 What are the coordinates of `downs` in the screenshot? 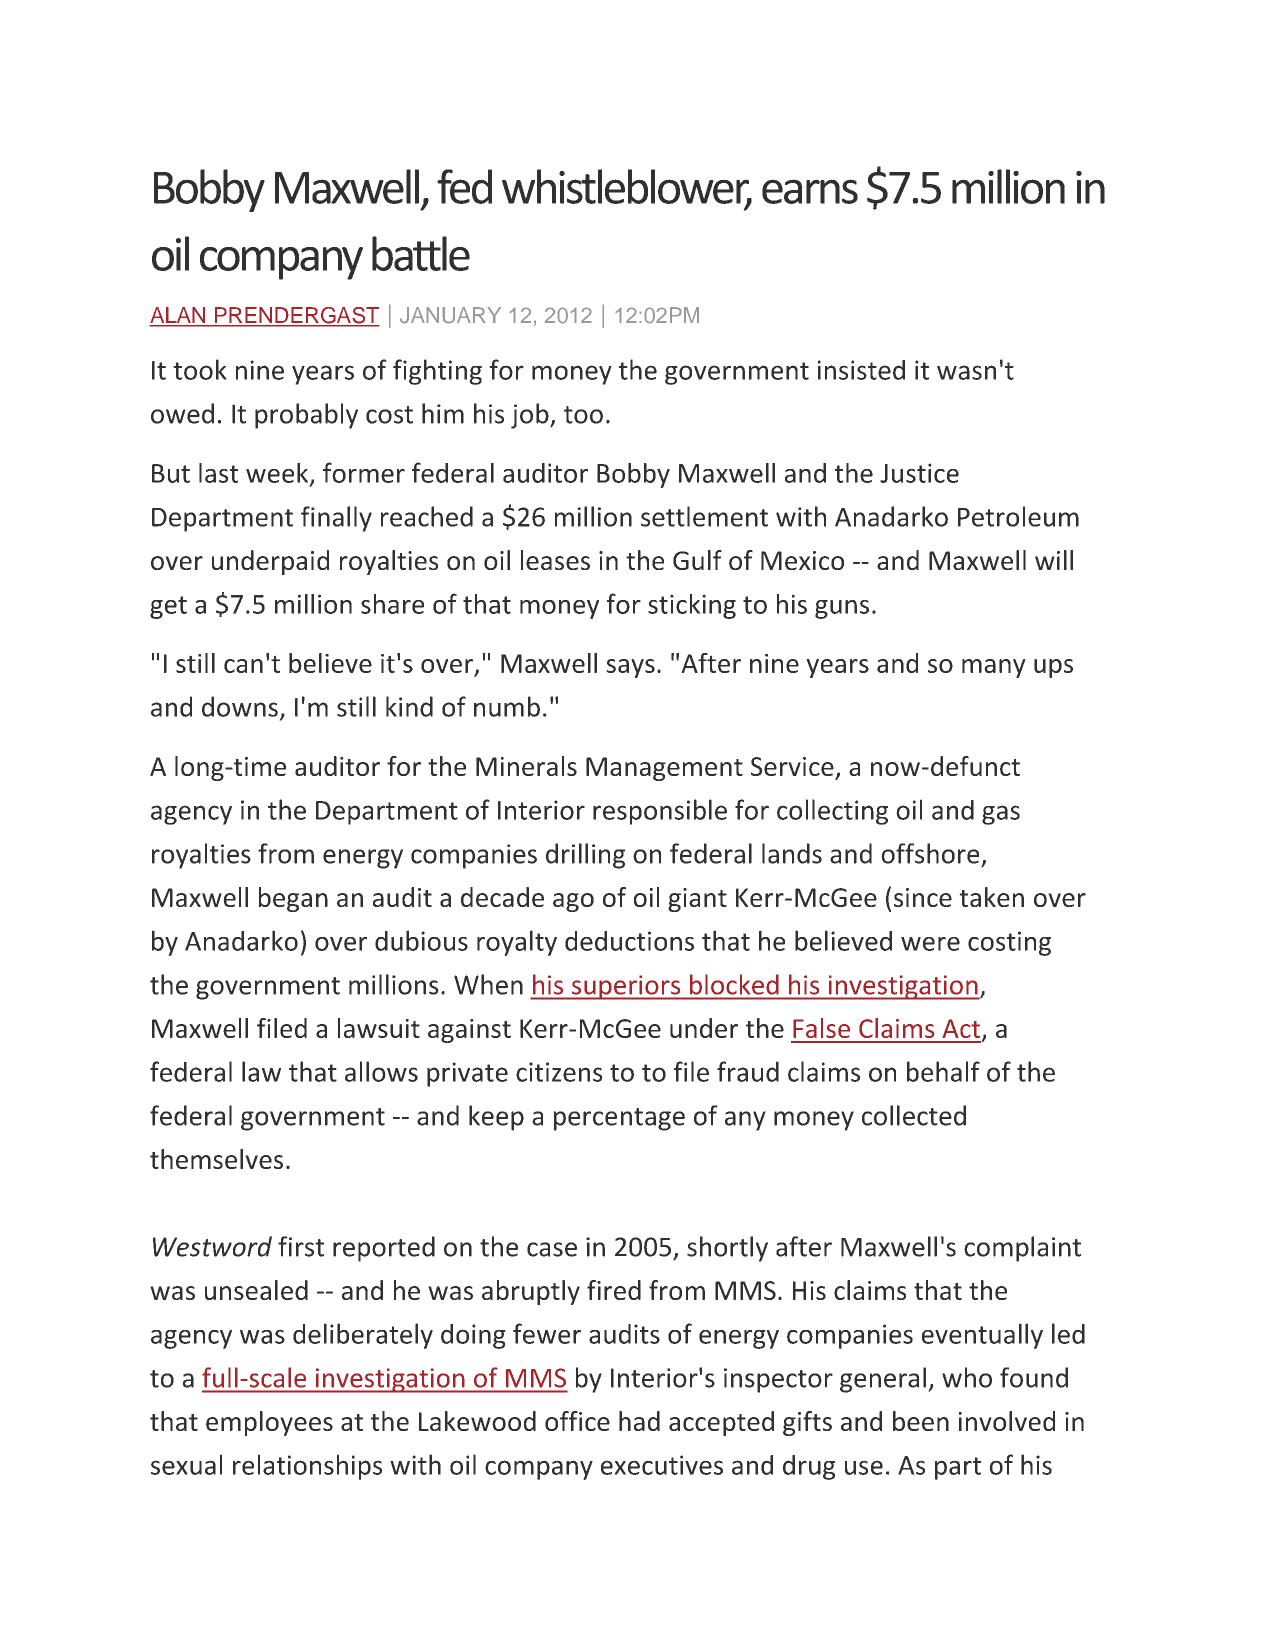 It's located at (240, 706).
